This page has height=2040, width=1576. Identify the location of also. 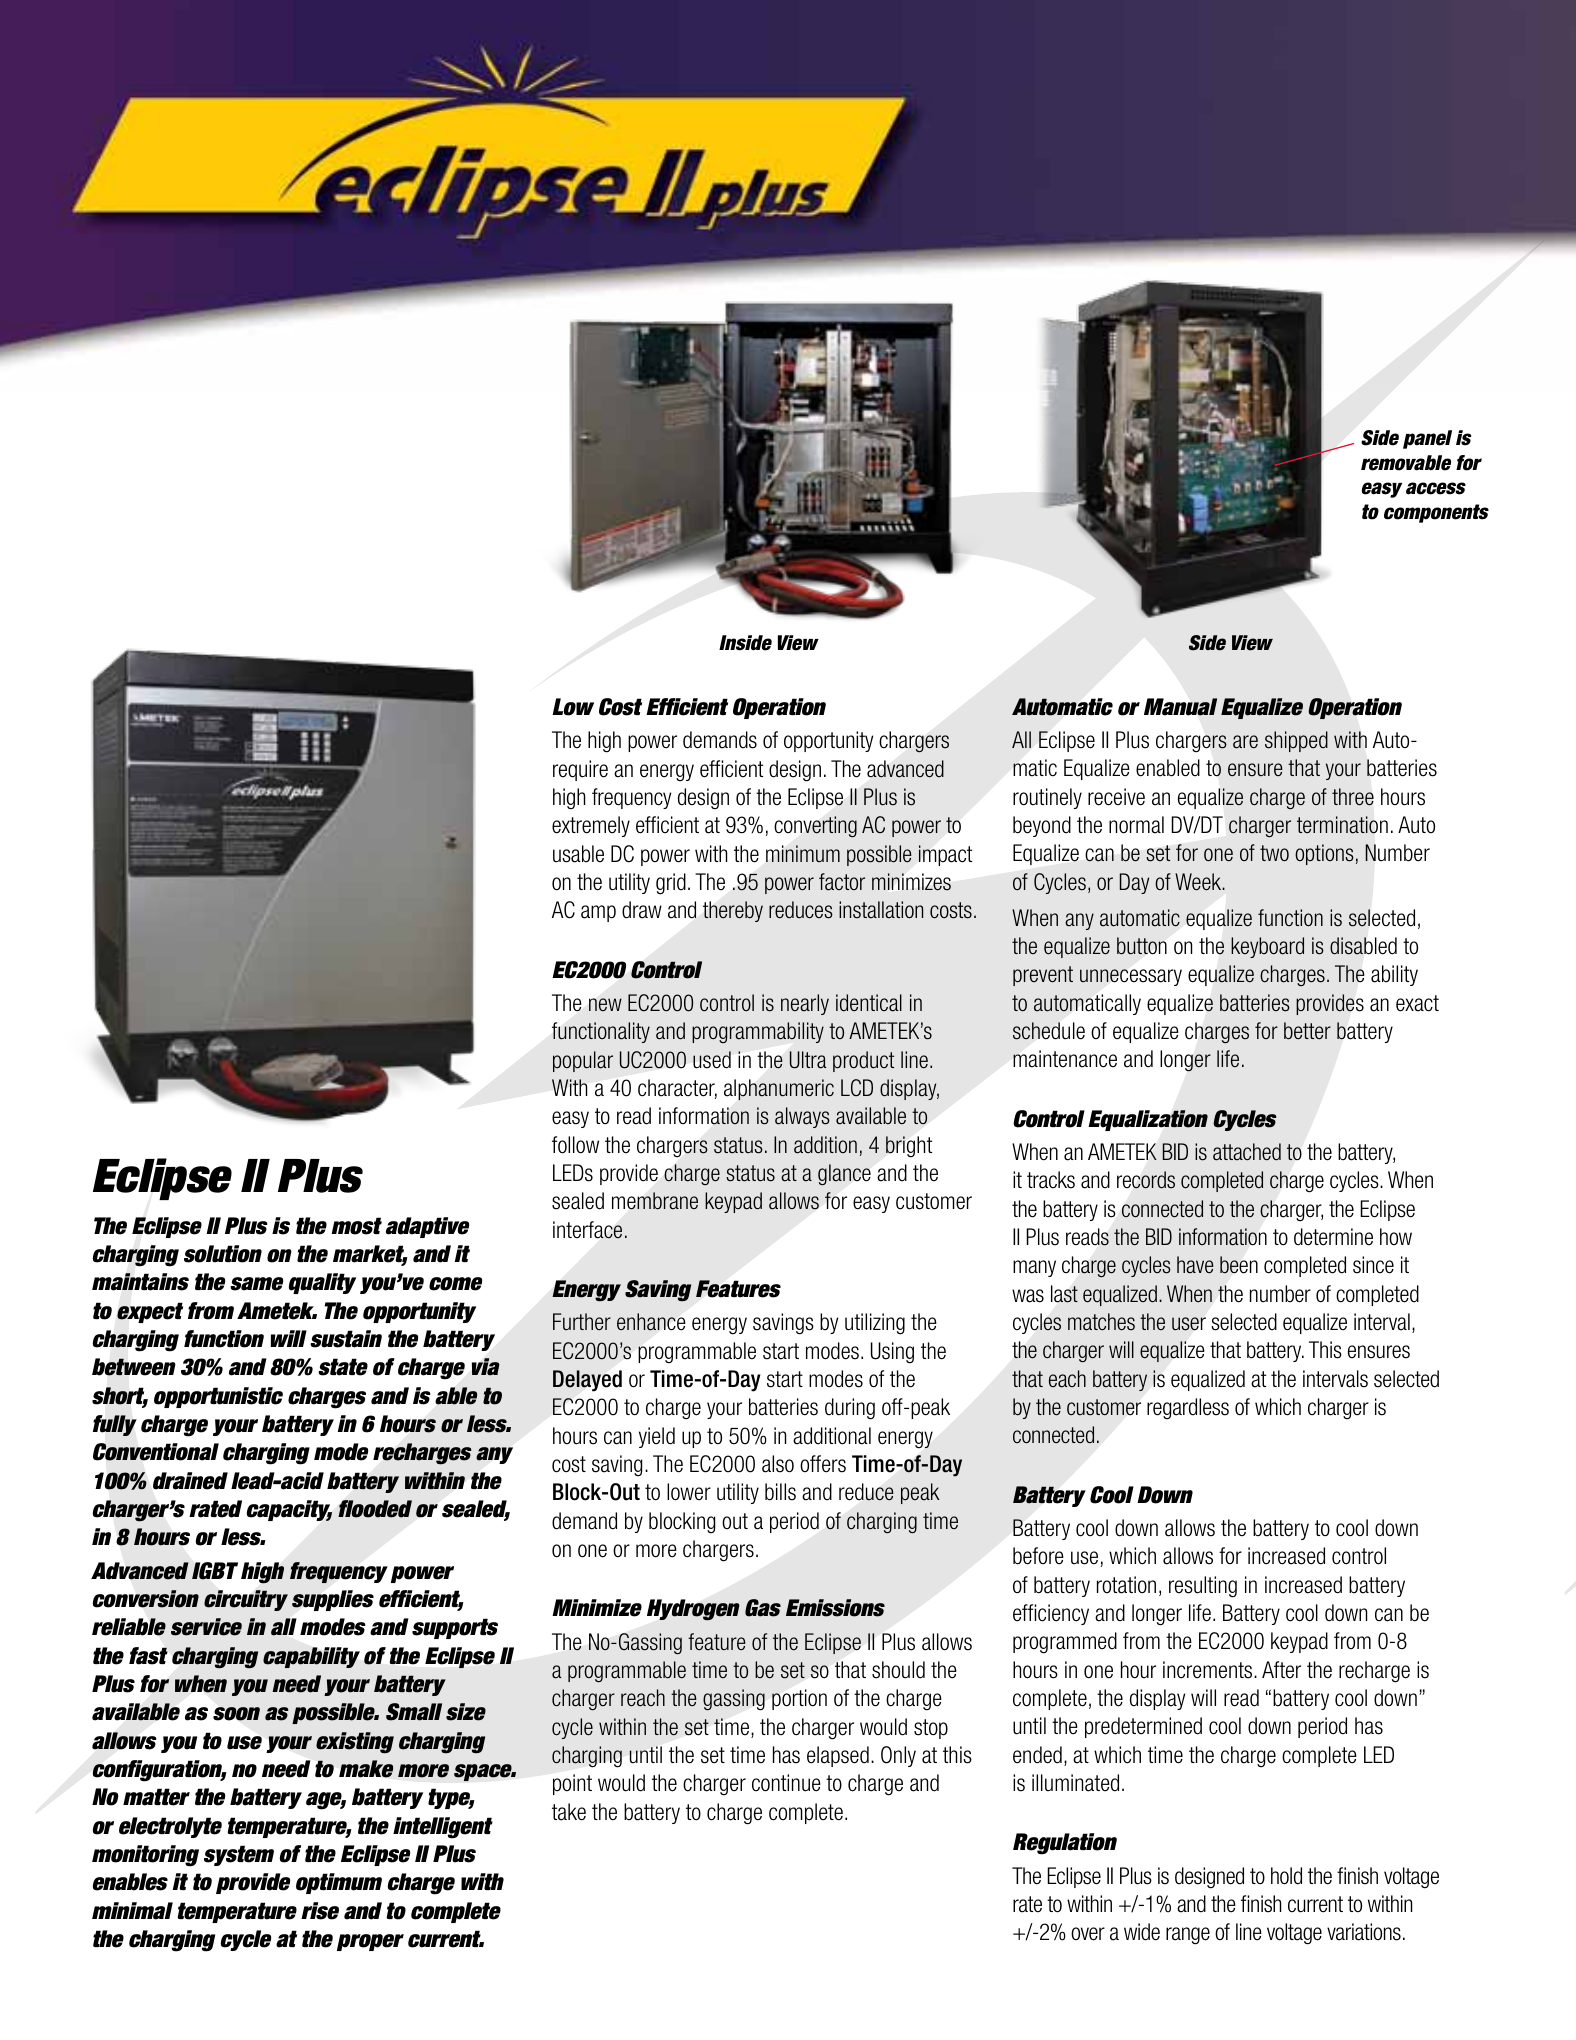
(778, 1464).
